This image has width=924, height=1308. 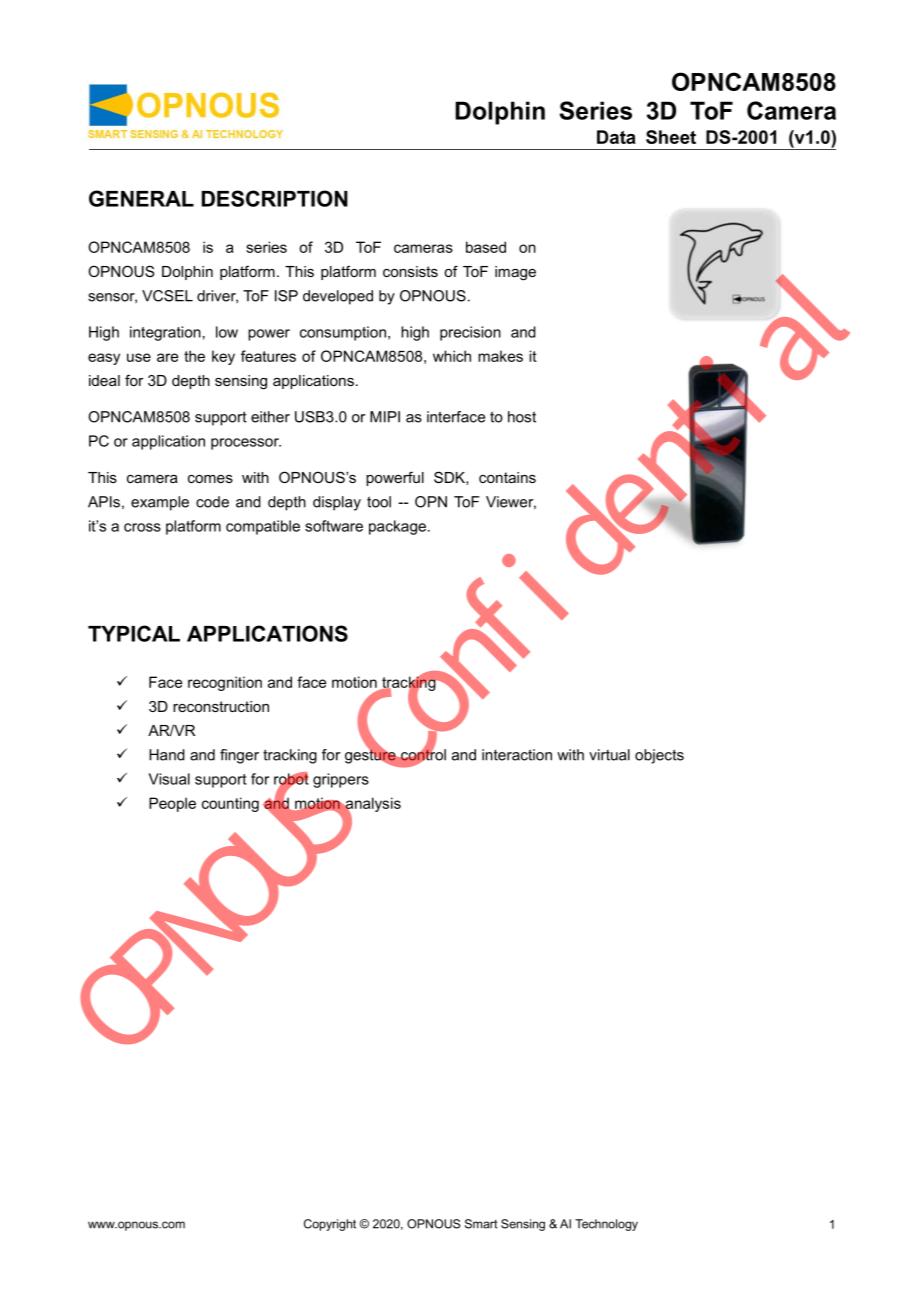 I want to click on People, so click(x=172, y=804).
